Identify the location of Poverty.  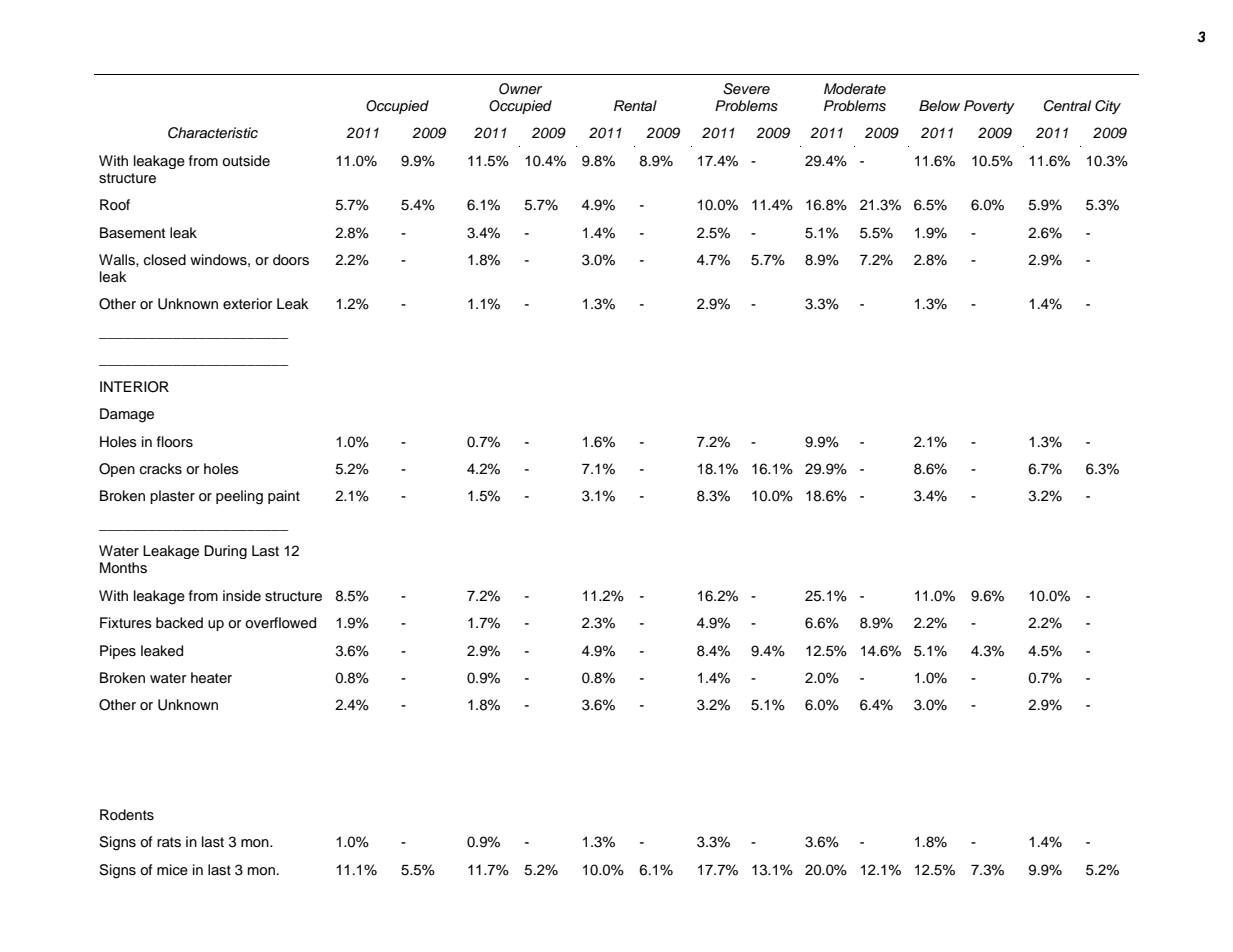
(989, 107).
